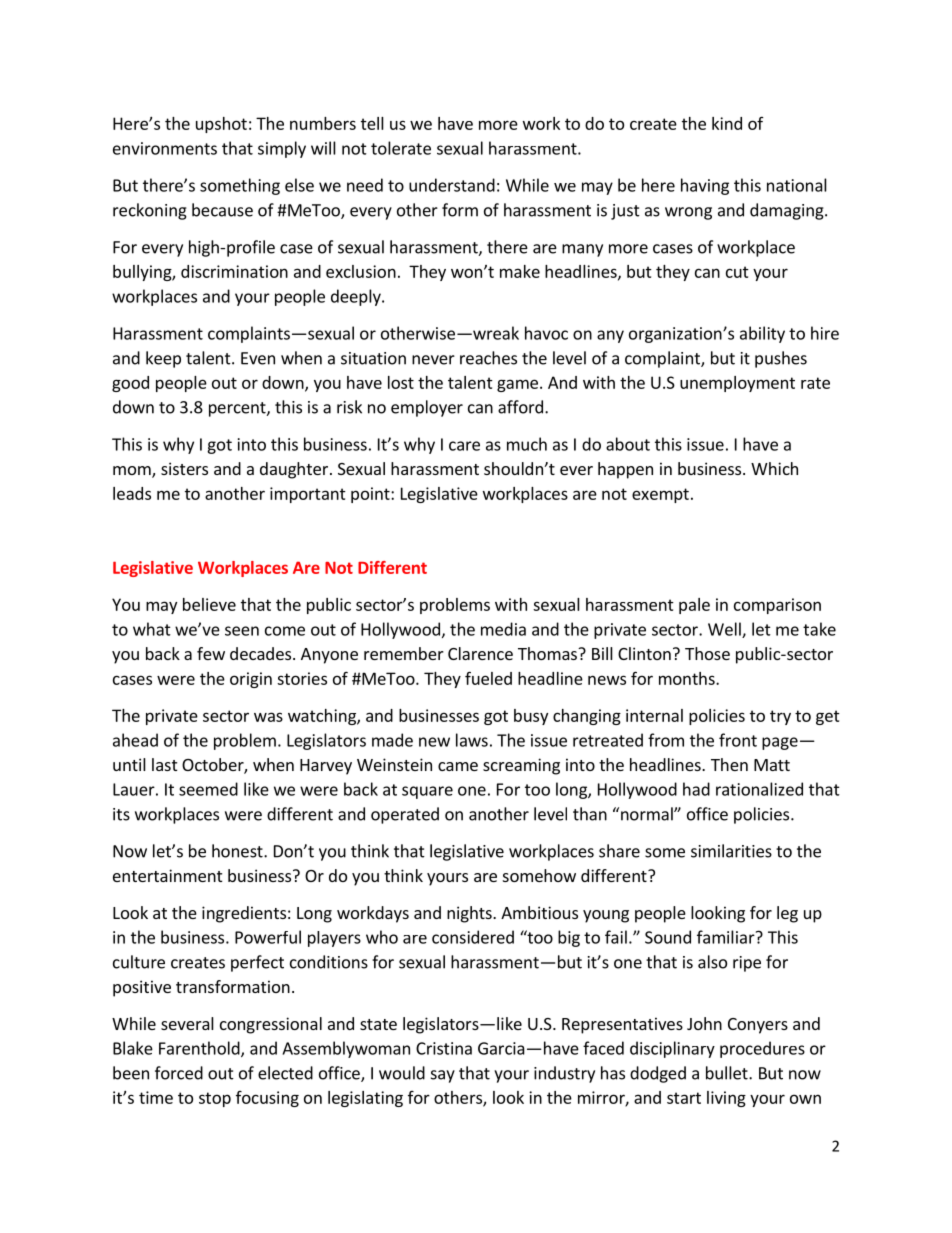 The width and height of the image is (952, 1233). Describe the element at coordinates (727, 123) in the image. I see `kind` at that location.
